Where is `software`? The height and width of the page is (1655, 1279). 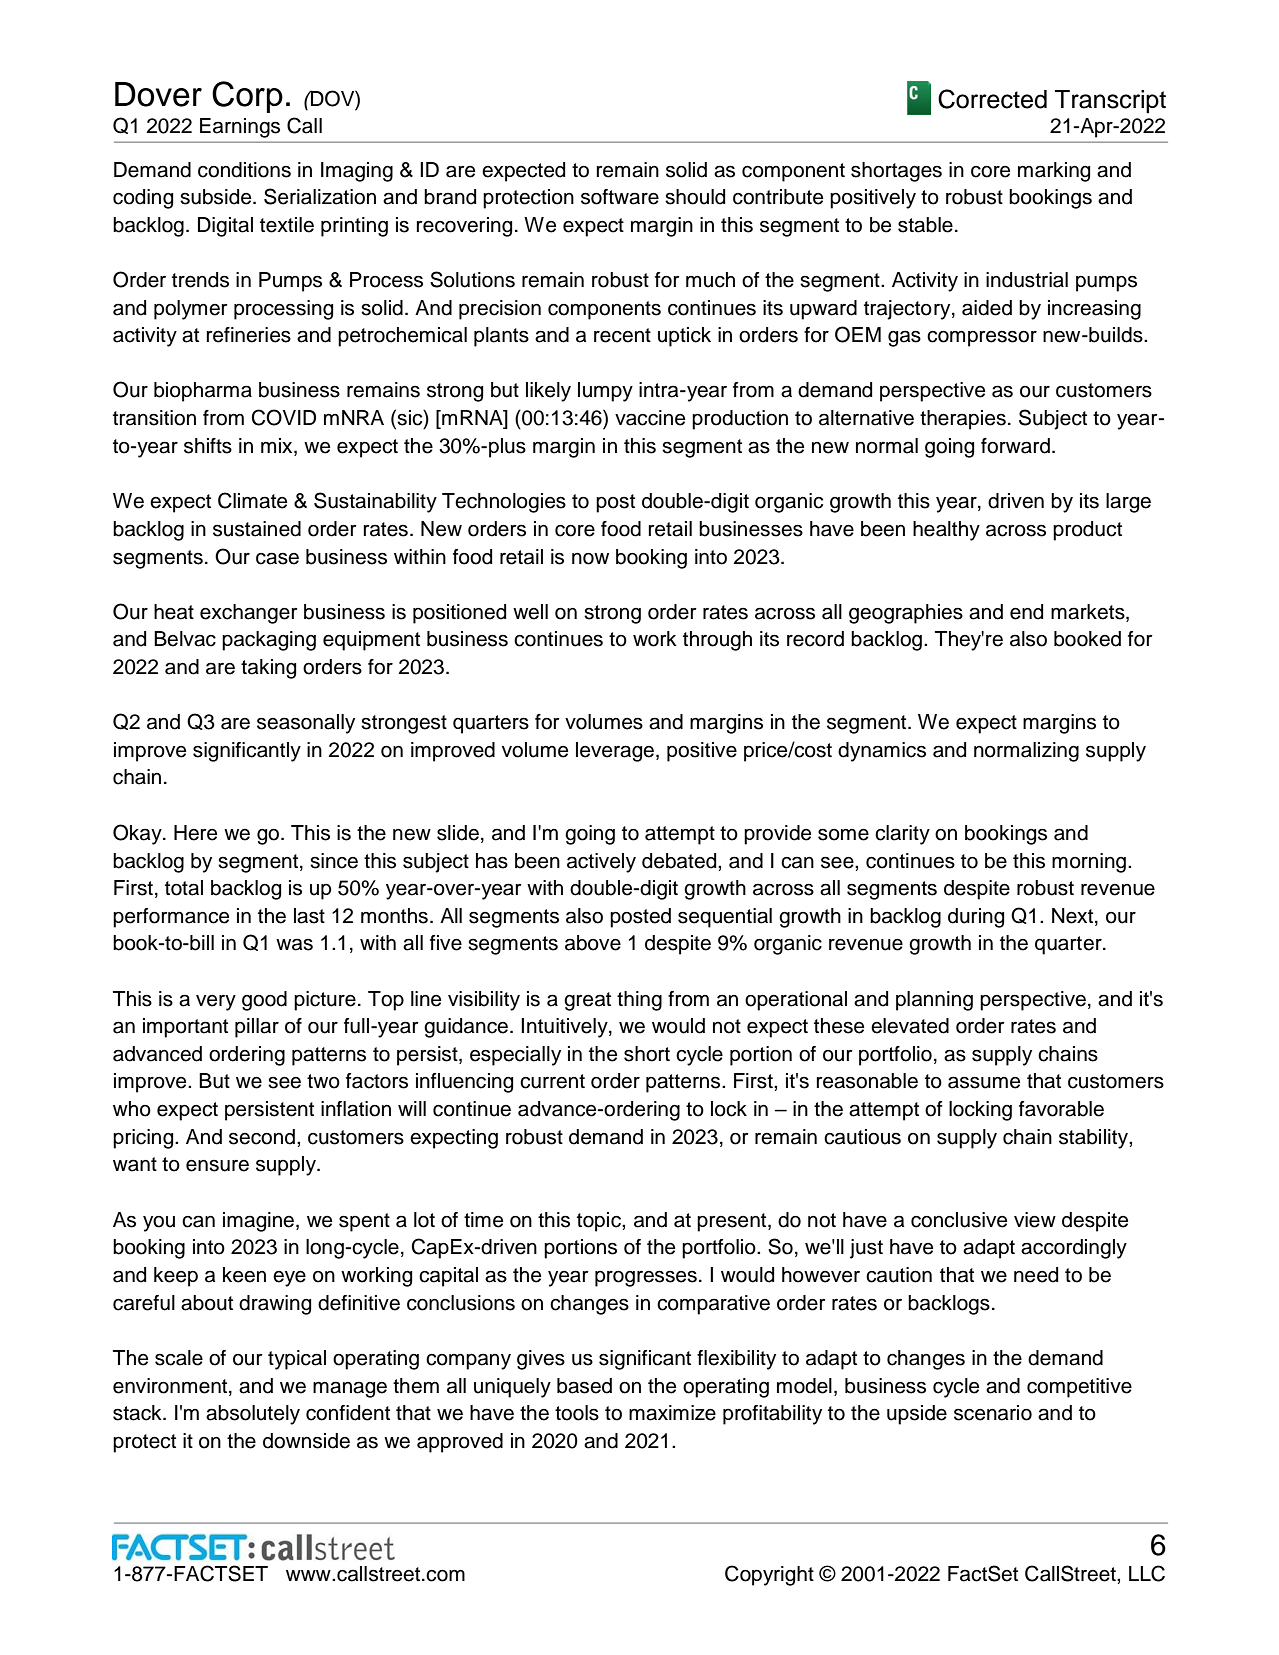 software is located at coordinates (620, 197).
